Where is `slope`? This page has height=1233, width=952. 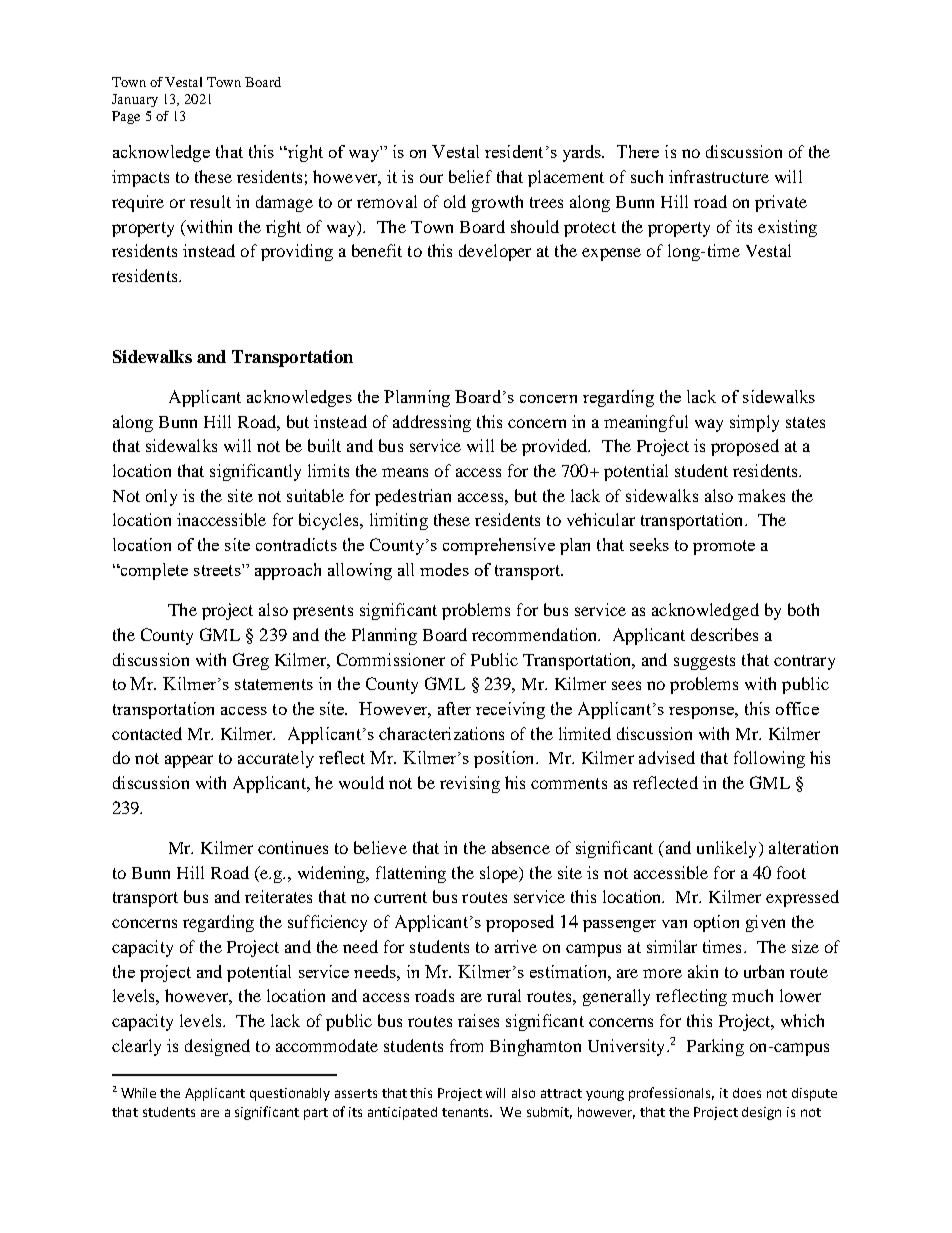 slope is located at coordinates (500, 874).
